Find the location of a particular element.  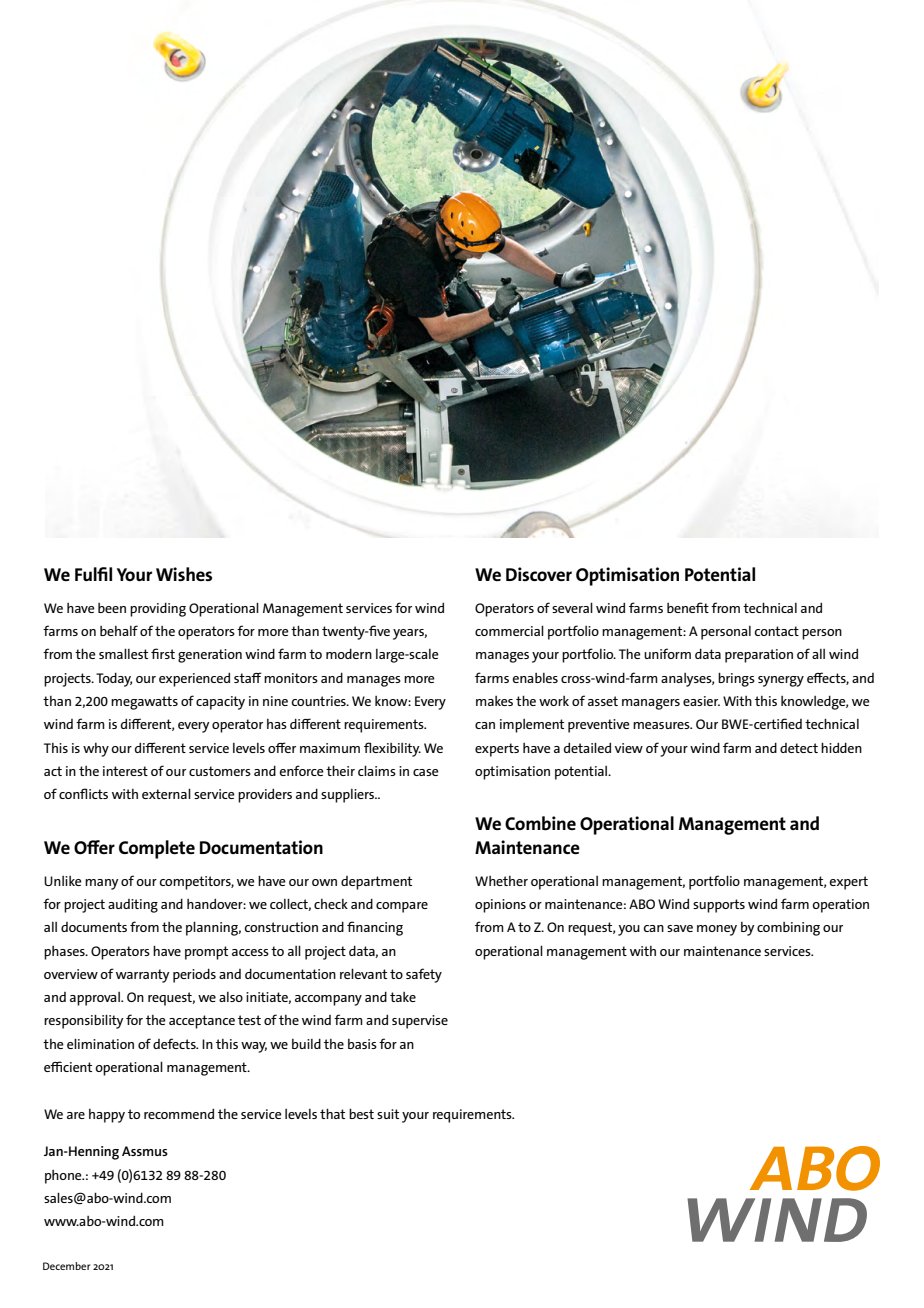

auditing is located at coordinates (133, 906).
